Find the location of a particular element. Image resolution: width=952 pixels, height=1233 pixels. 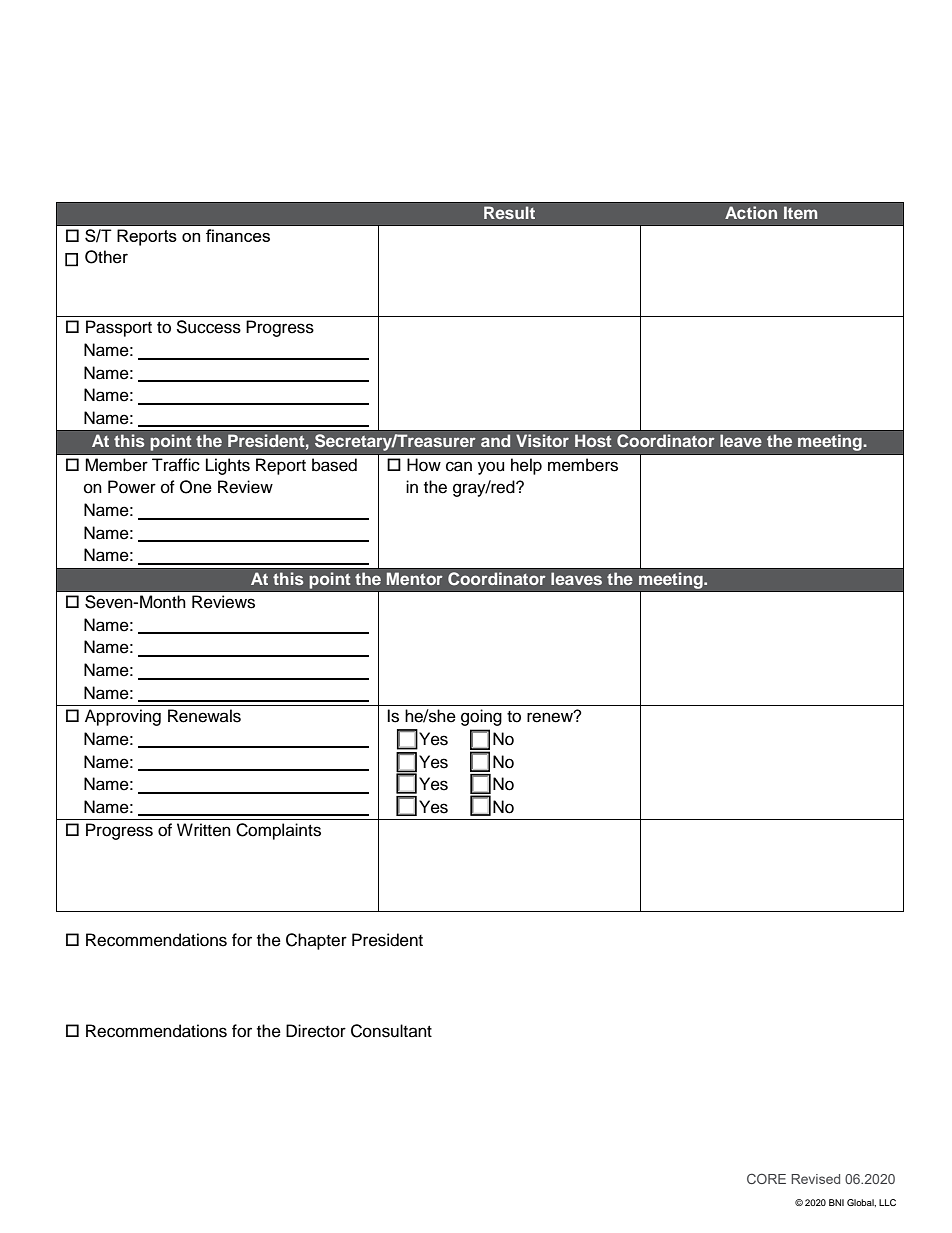

finances is located at coordinates (238, 235).
